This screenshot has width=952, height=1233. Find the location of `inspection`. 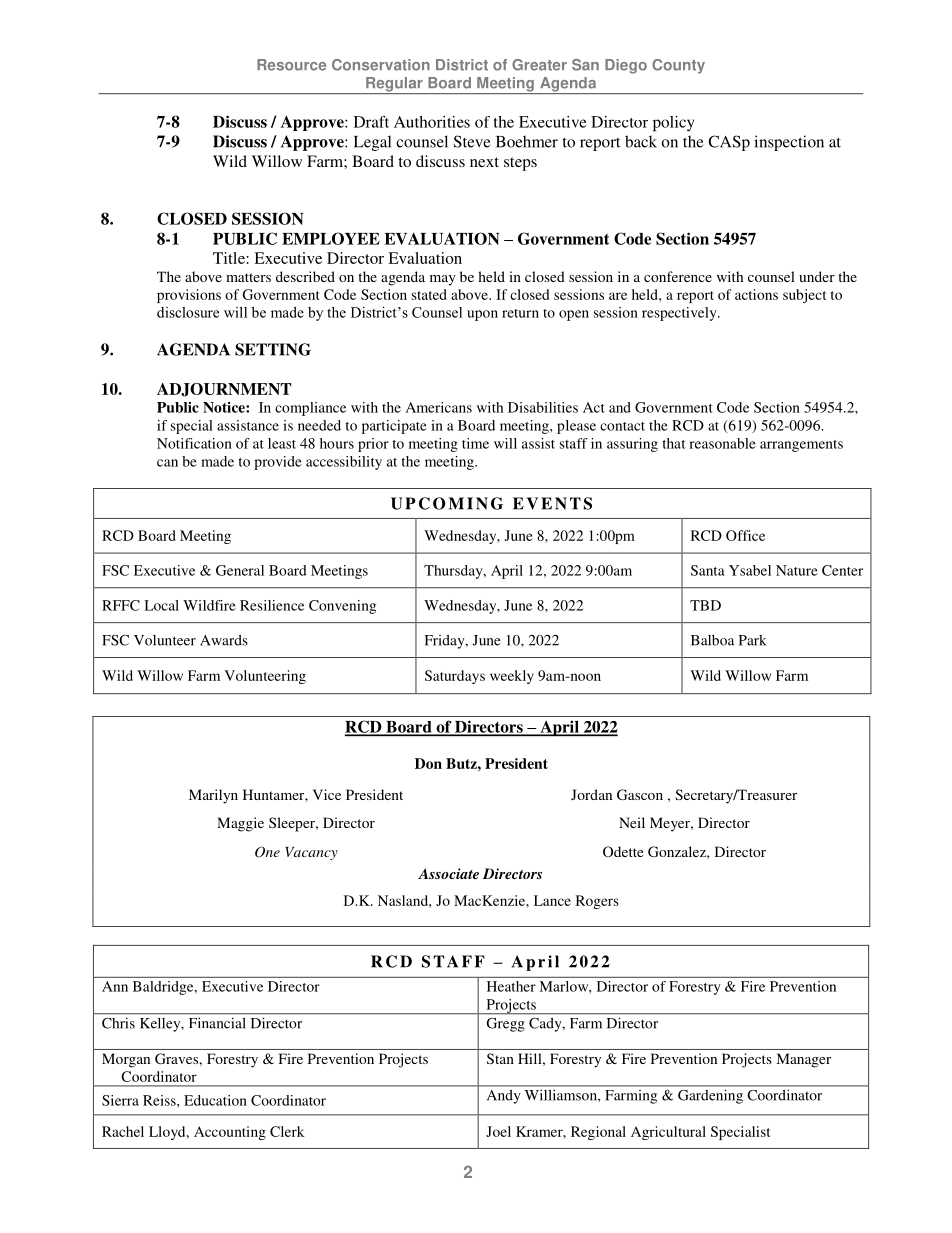

inspection is located at coordinates (789, 143).
